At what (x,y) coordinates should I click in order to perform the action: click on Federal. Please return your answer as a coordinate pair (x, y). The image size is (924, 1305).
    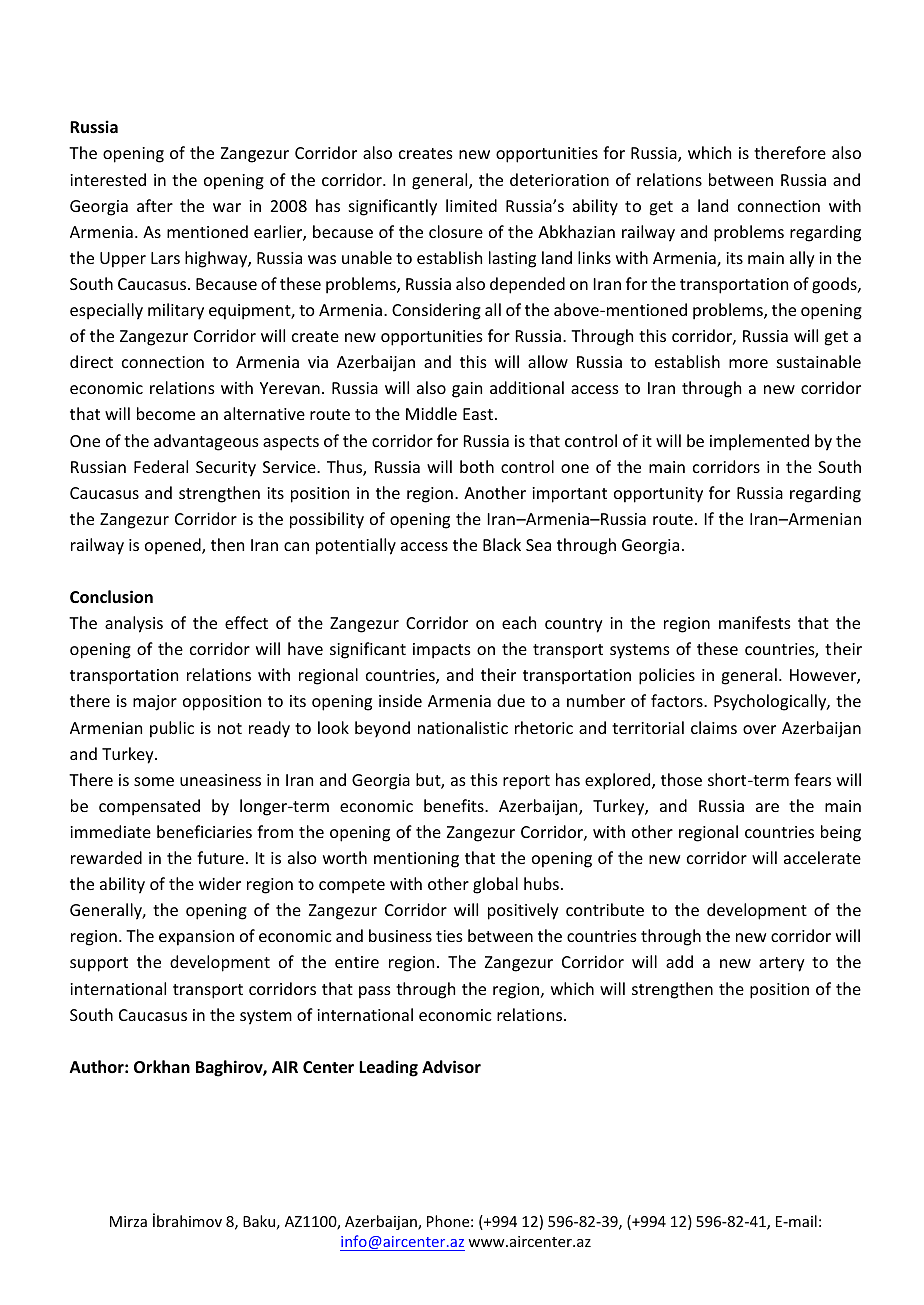
    Looking at the image, I should click on (161, 466).
